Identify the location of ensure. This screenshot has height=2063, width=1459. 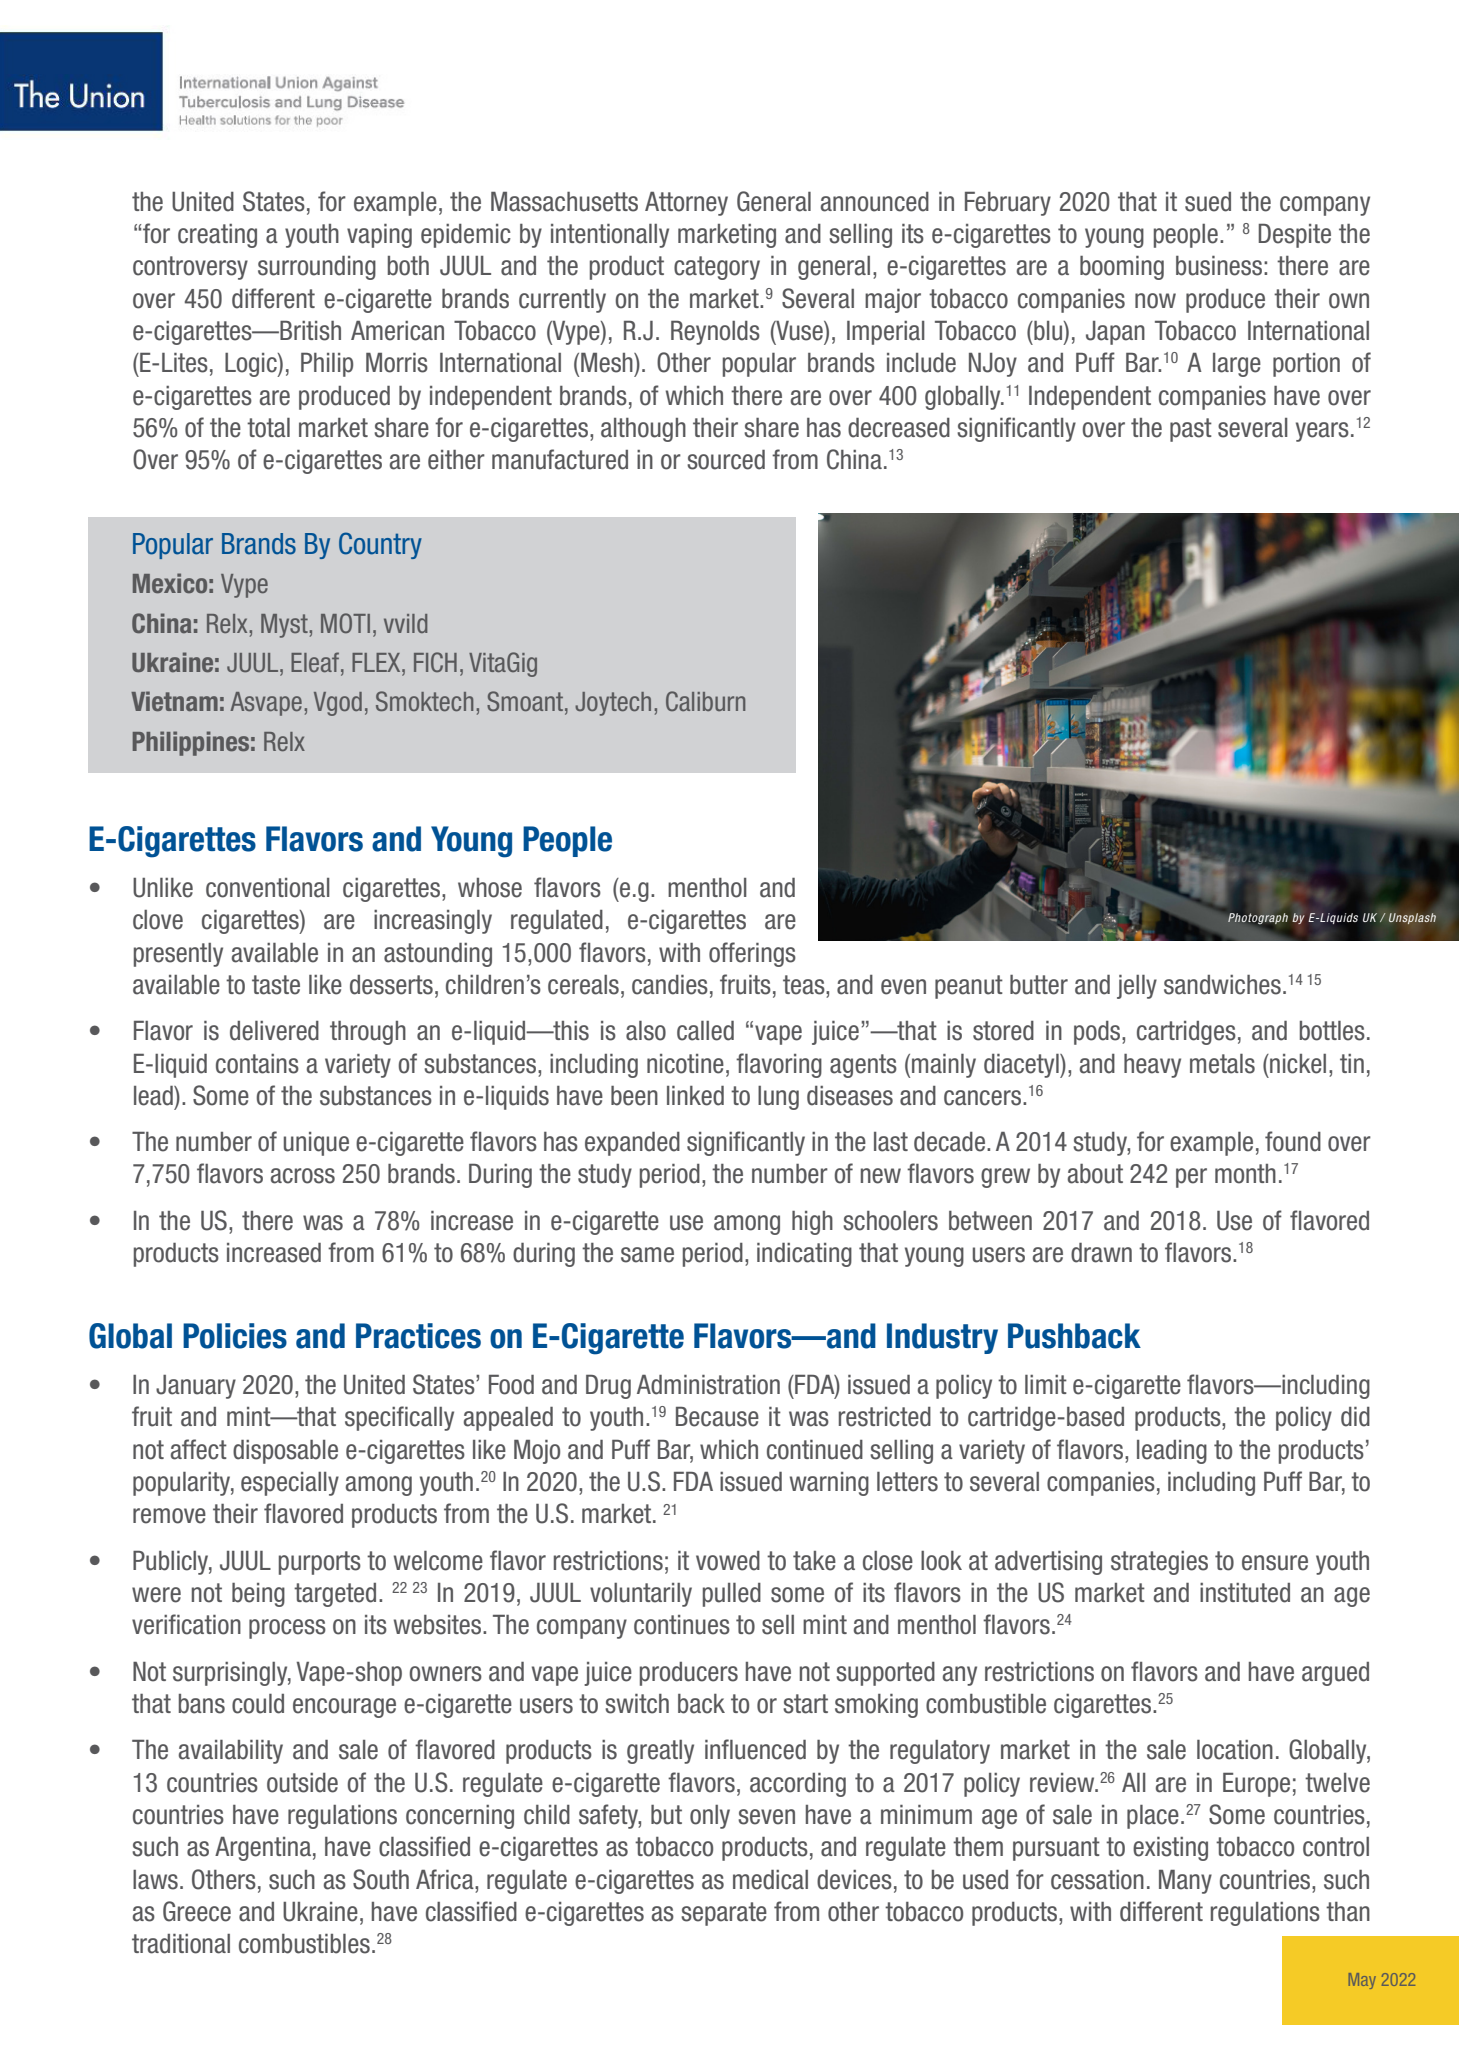
(1275, 1563).
